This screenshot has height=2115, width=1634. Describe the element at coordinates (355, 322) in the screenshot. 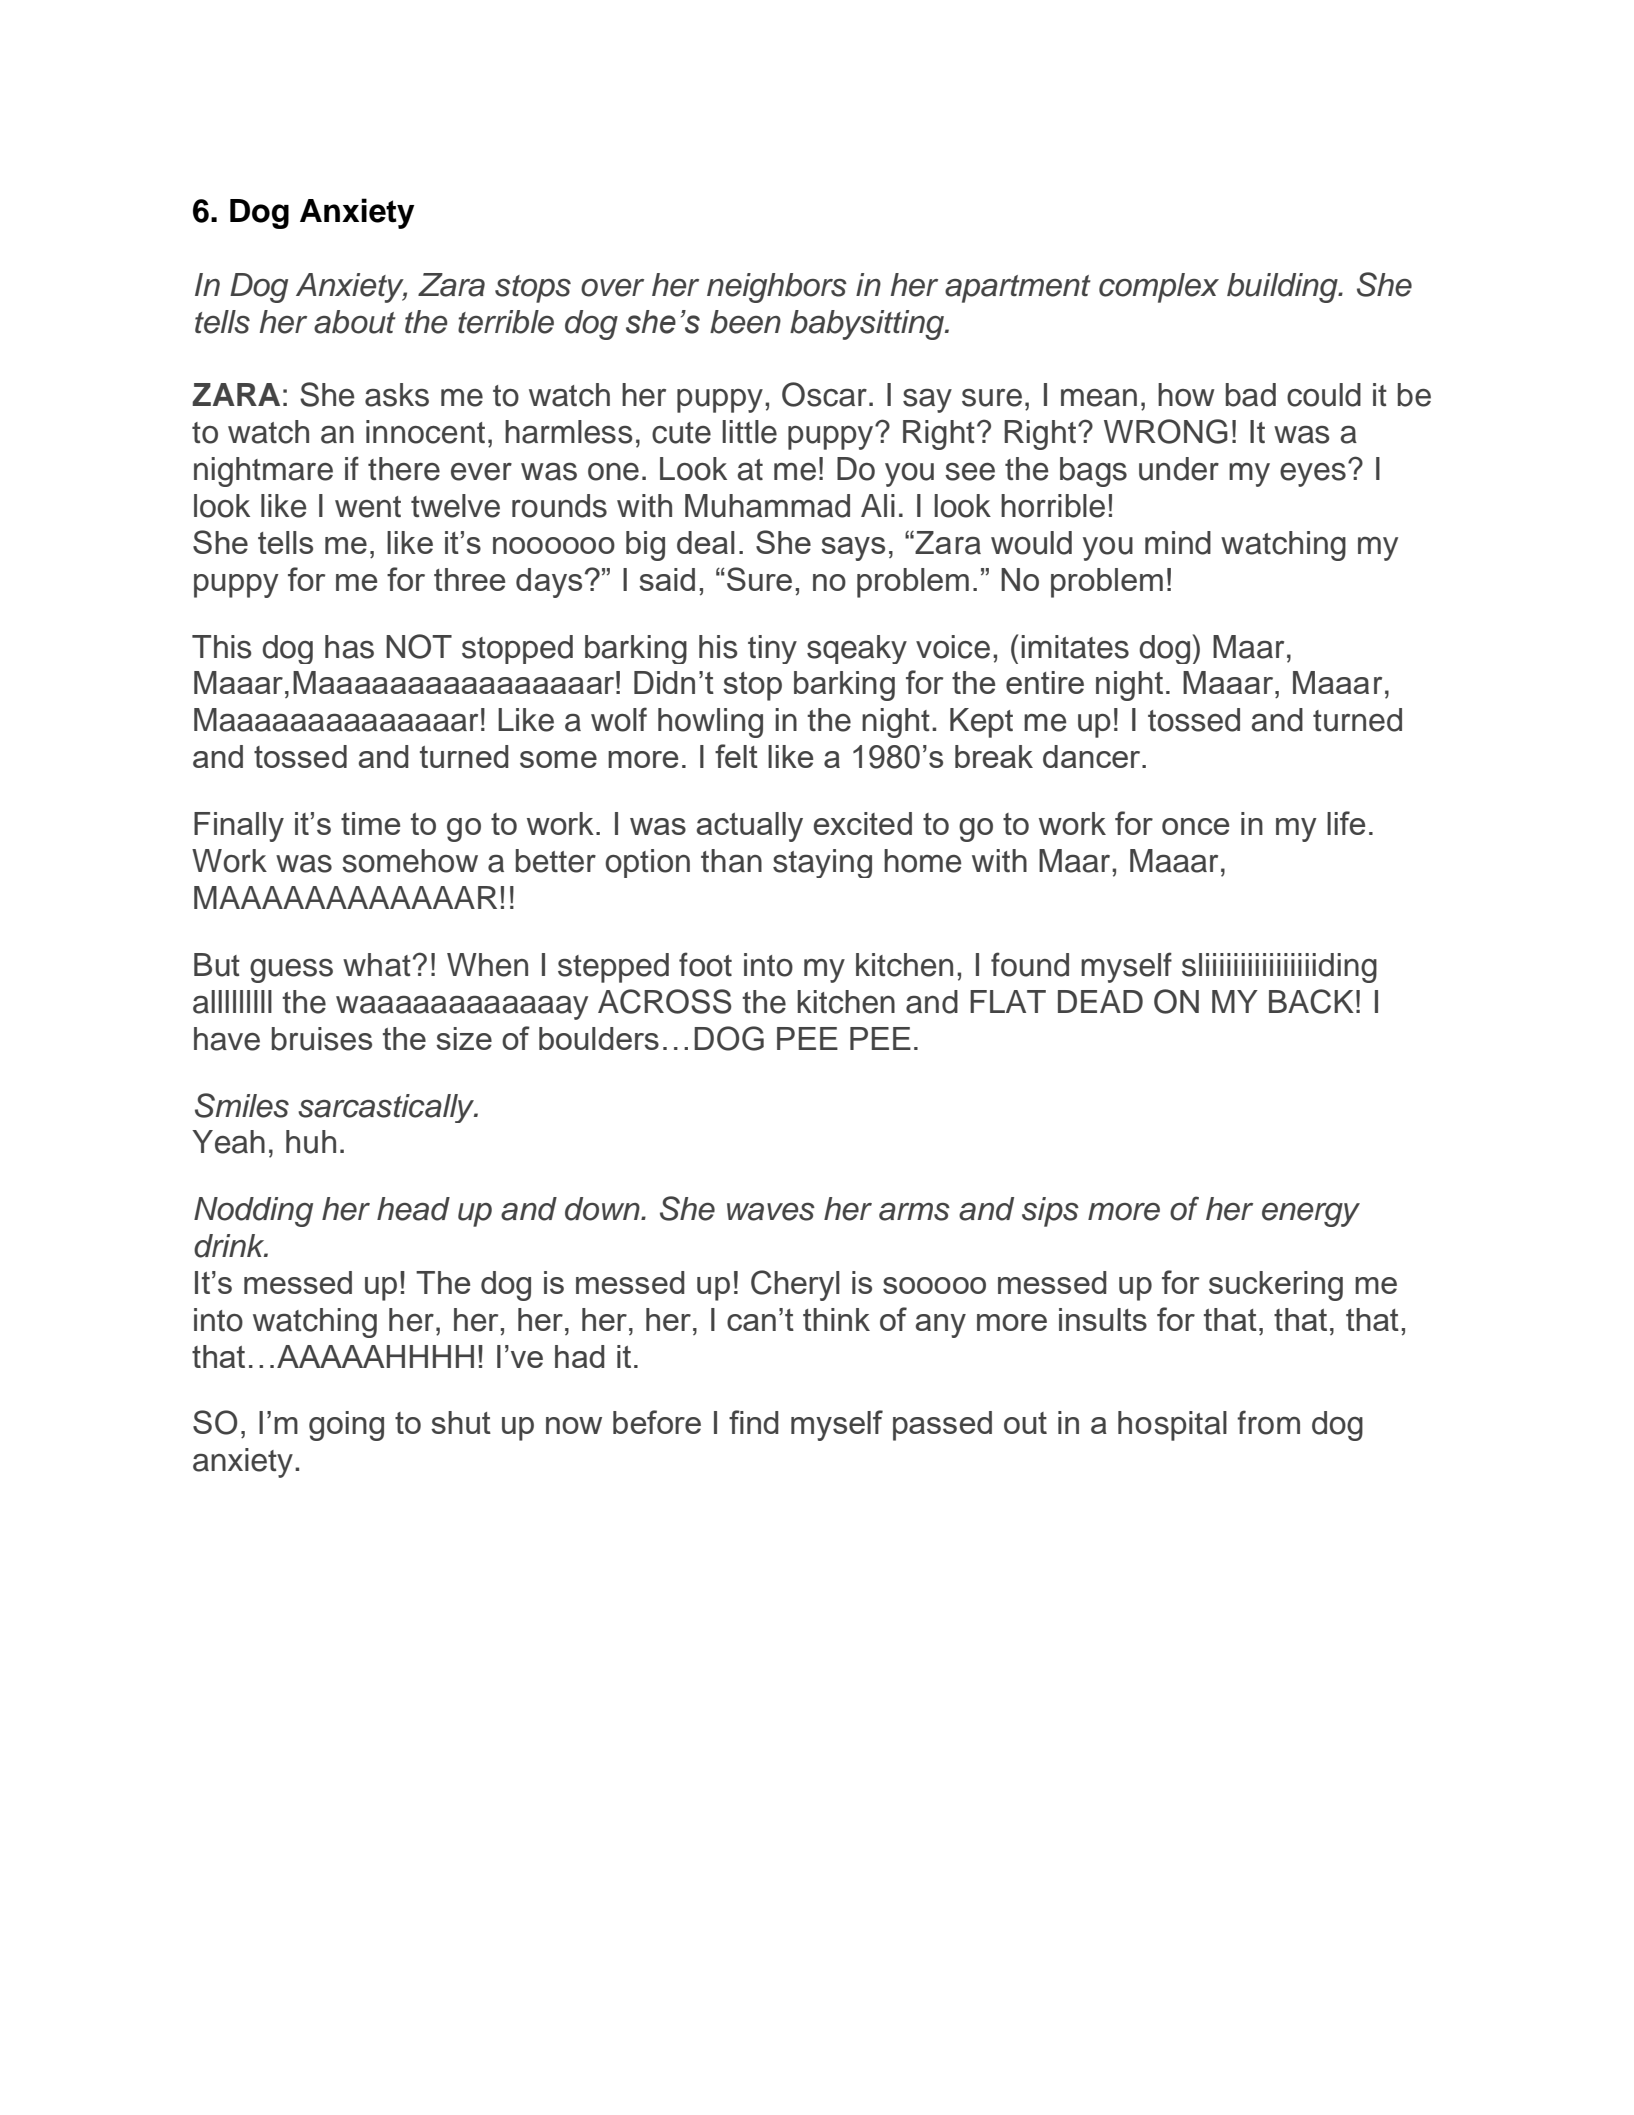

I see `about` at that location.
